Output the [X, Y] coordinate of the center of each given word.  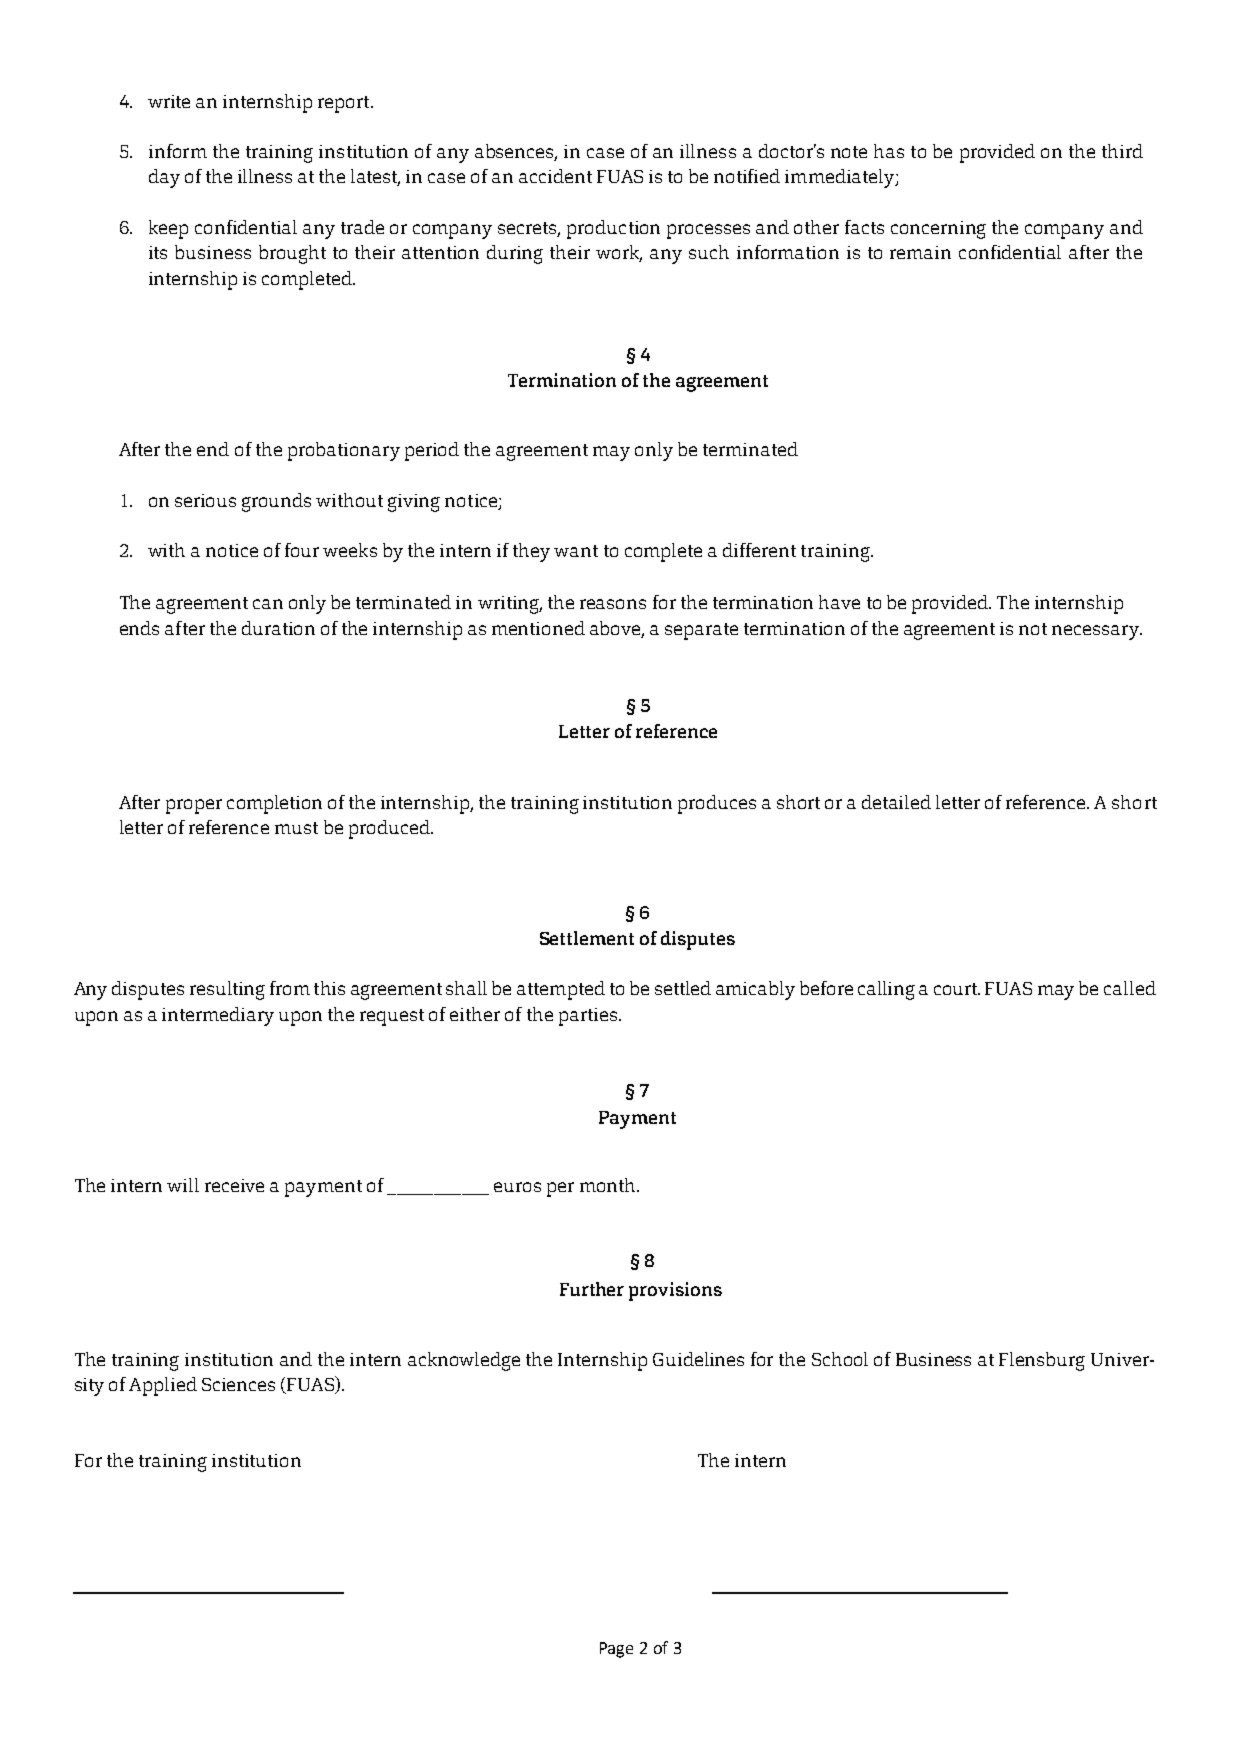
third [1122, 151]
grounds [276, 502]
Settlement [587, 938]
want [576, 551]
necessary [1096, 632]
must [296, 828]
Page [616, 1650]
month [609, 1185]
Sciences [238, 1384]
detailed [896, 802]
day [164, 178]
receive [234, 1185]
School [840, 1359]
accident [555, 176]
